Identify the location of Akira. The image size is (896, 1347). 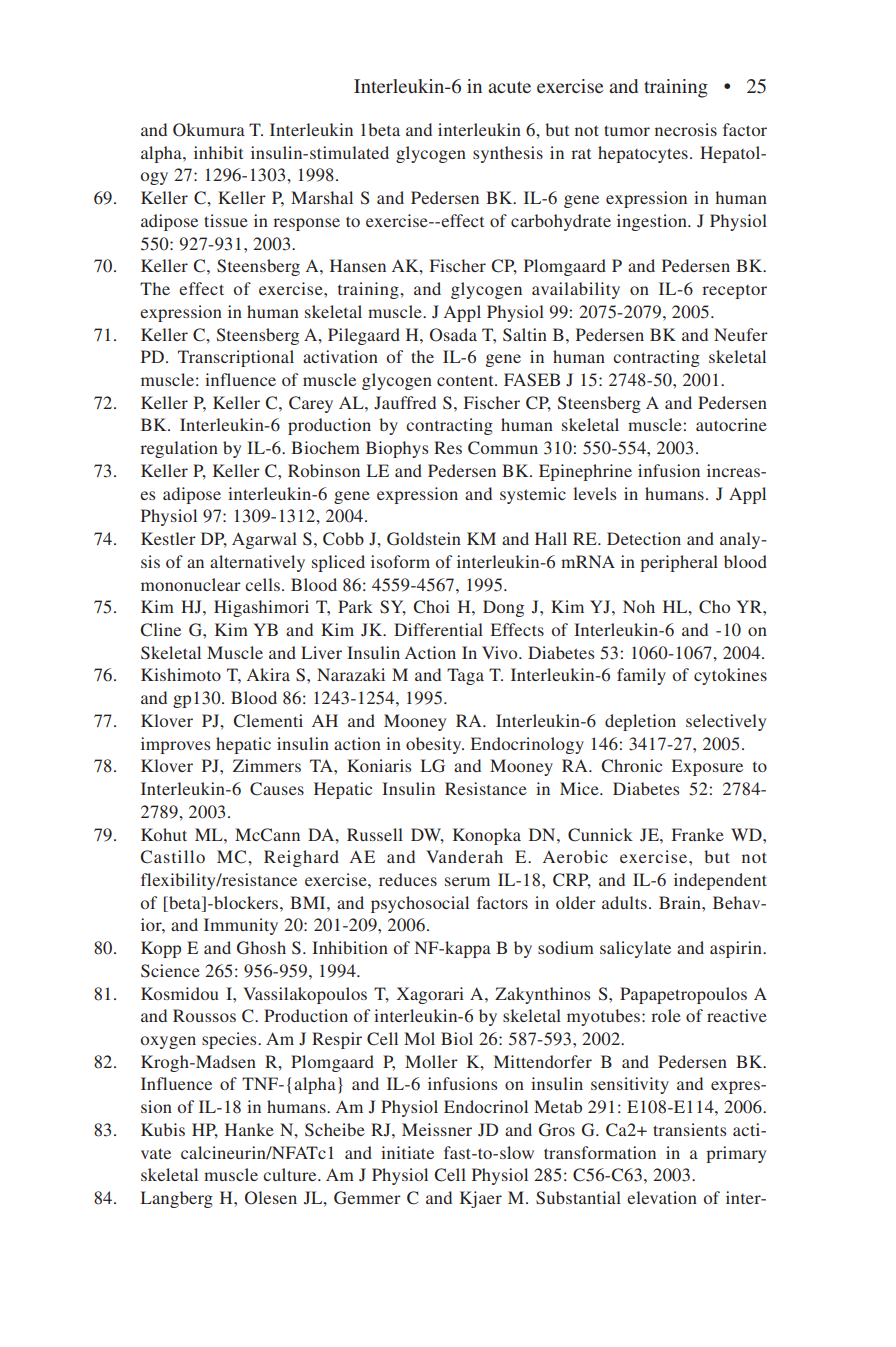
(268, 674).
